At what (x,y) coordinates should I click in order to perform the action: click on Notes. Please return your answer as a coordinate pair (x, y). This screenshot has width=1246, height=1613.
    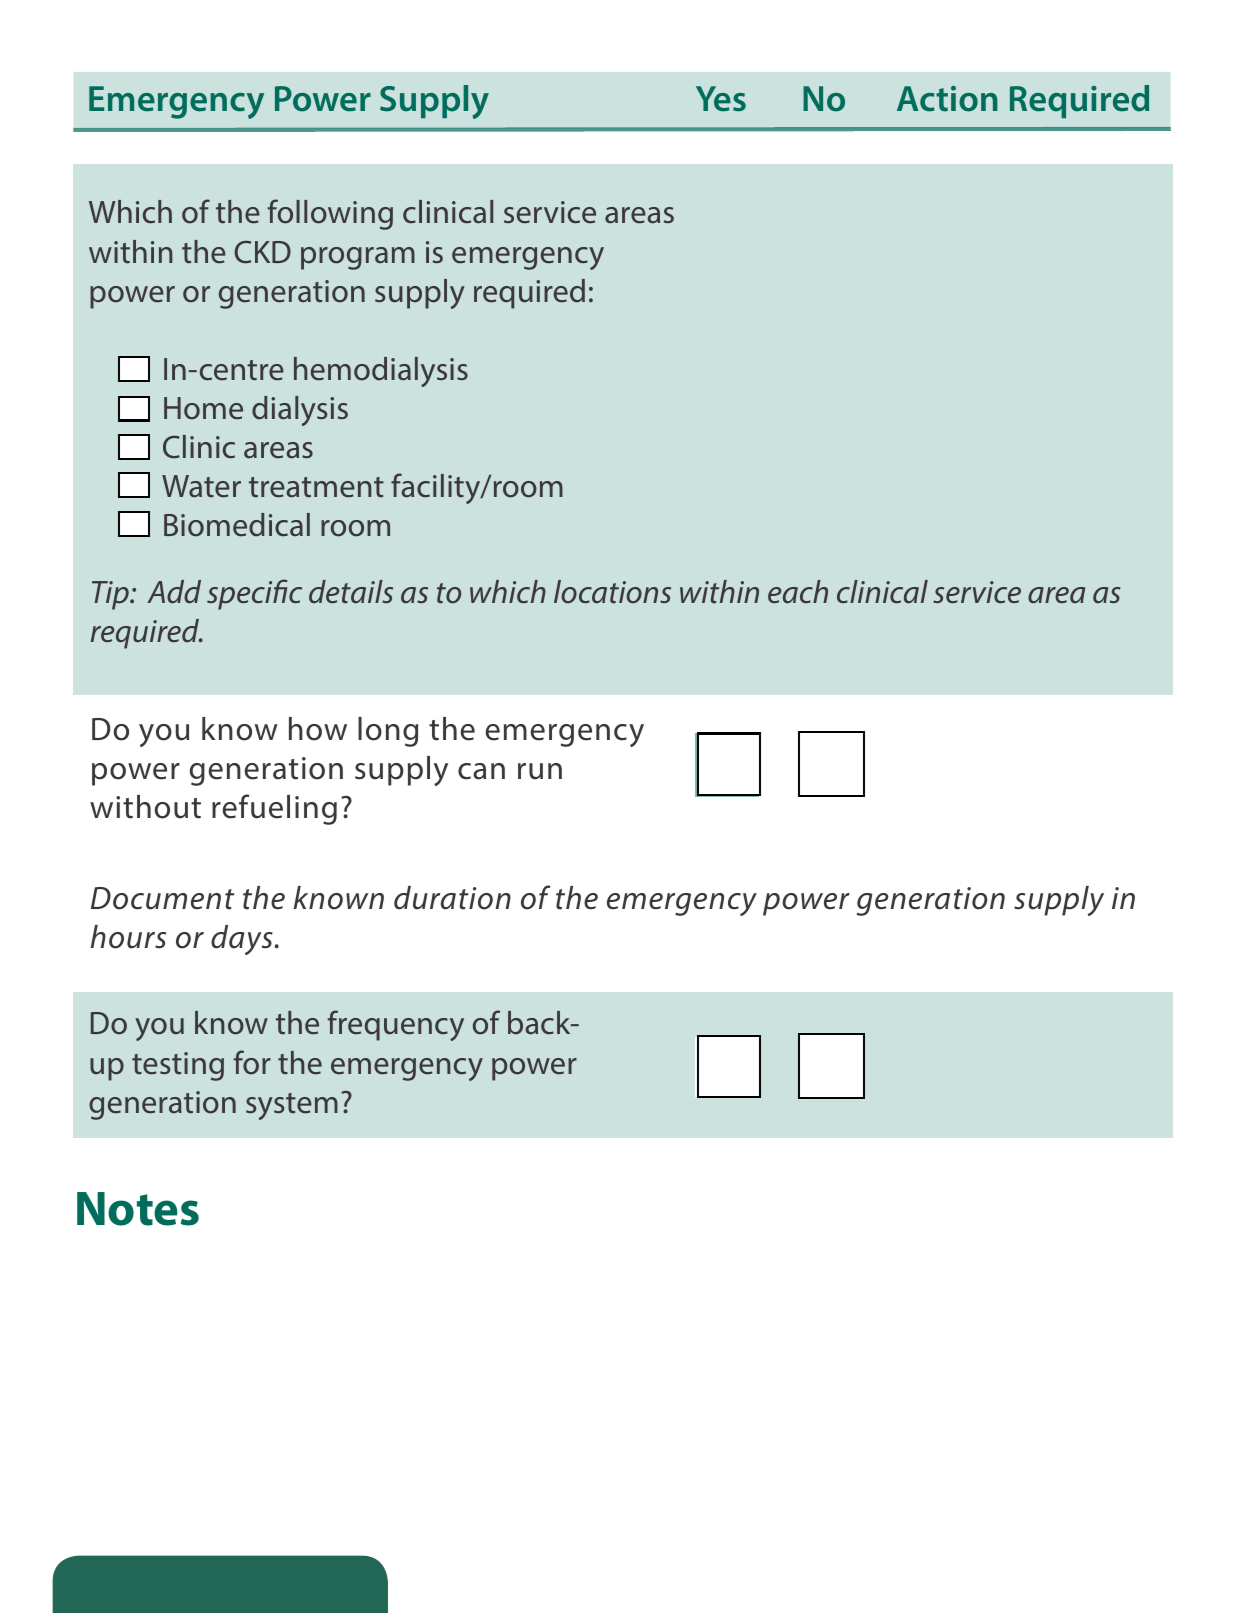
    Looking at the image, I should click on (138, 1209).
